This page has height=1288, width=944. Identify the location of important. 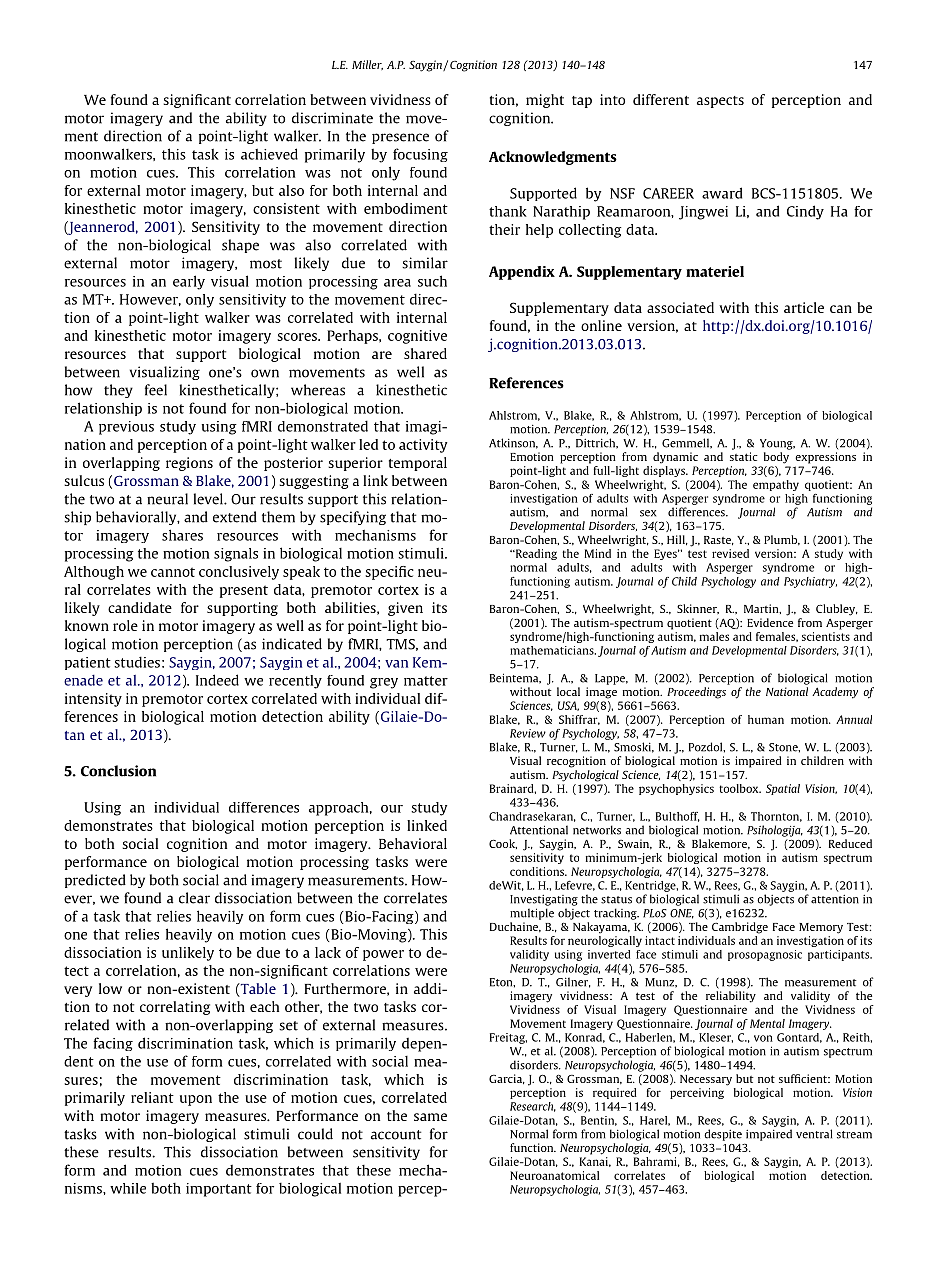
(219, 1190).
